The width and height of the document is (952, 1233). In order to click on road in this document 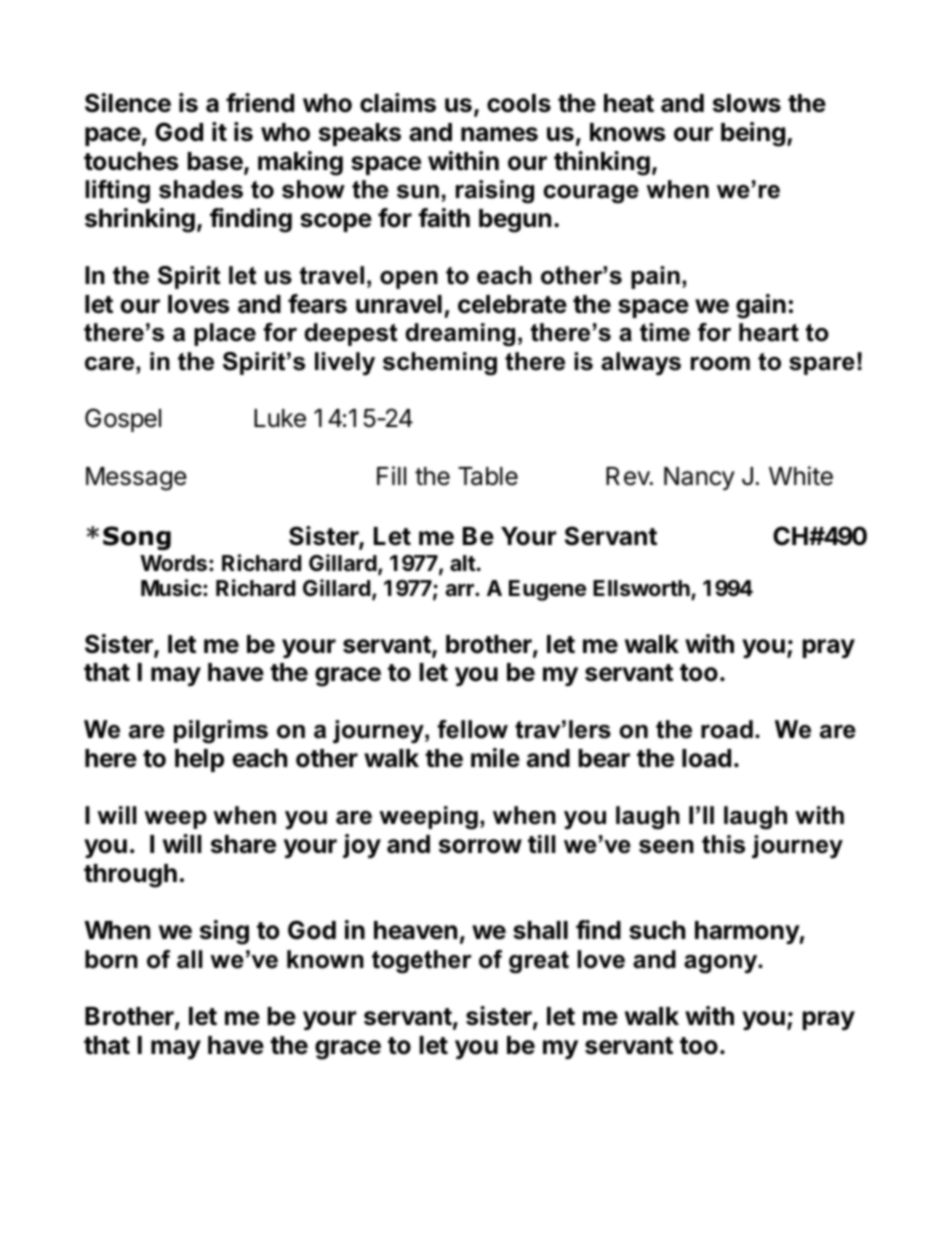, I will do `click(727, 729)`.
